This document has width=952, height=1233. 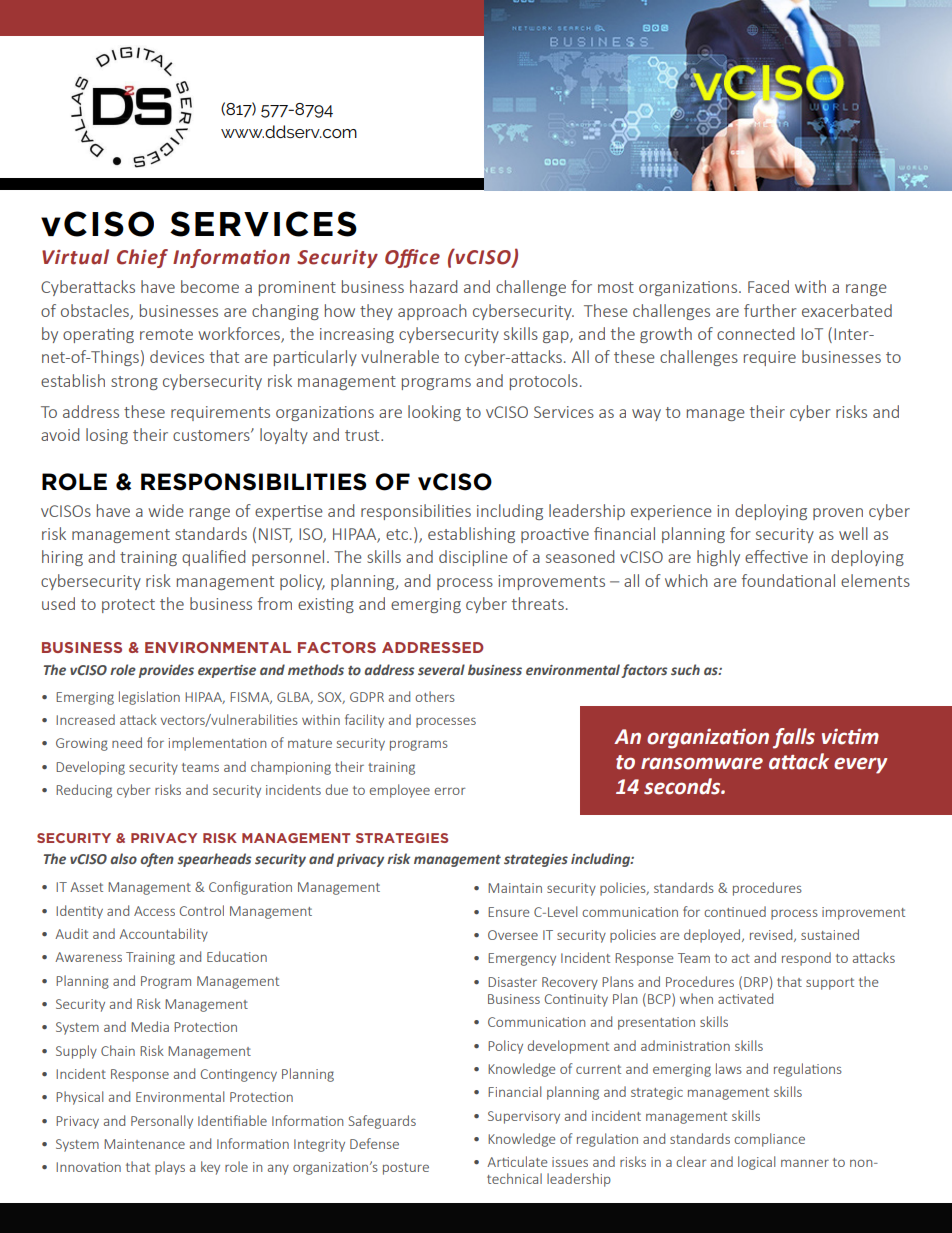 I want to click on discipline, so click(x=473, y=558).
